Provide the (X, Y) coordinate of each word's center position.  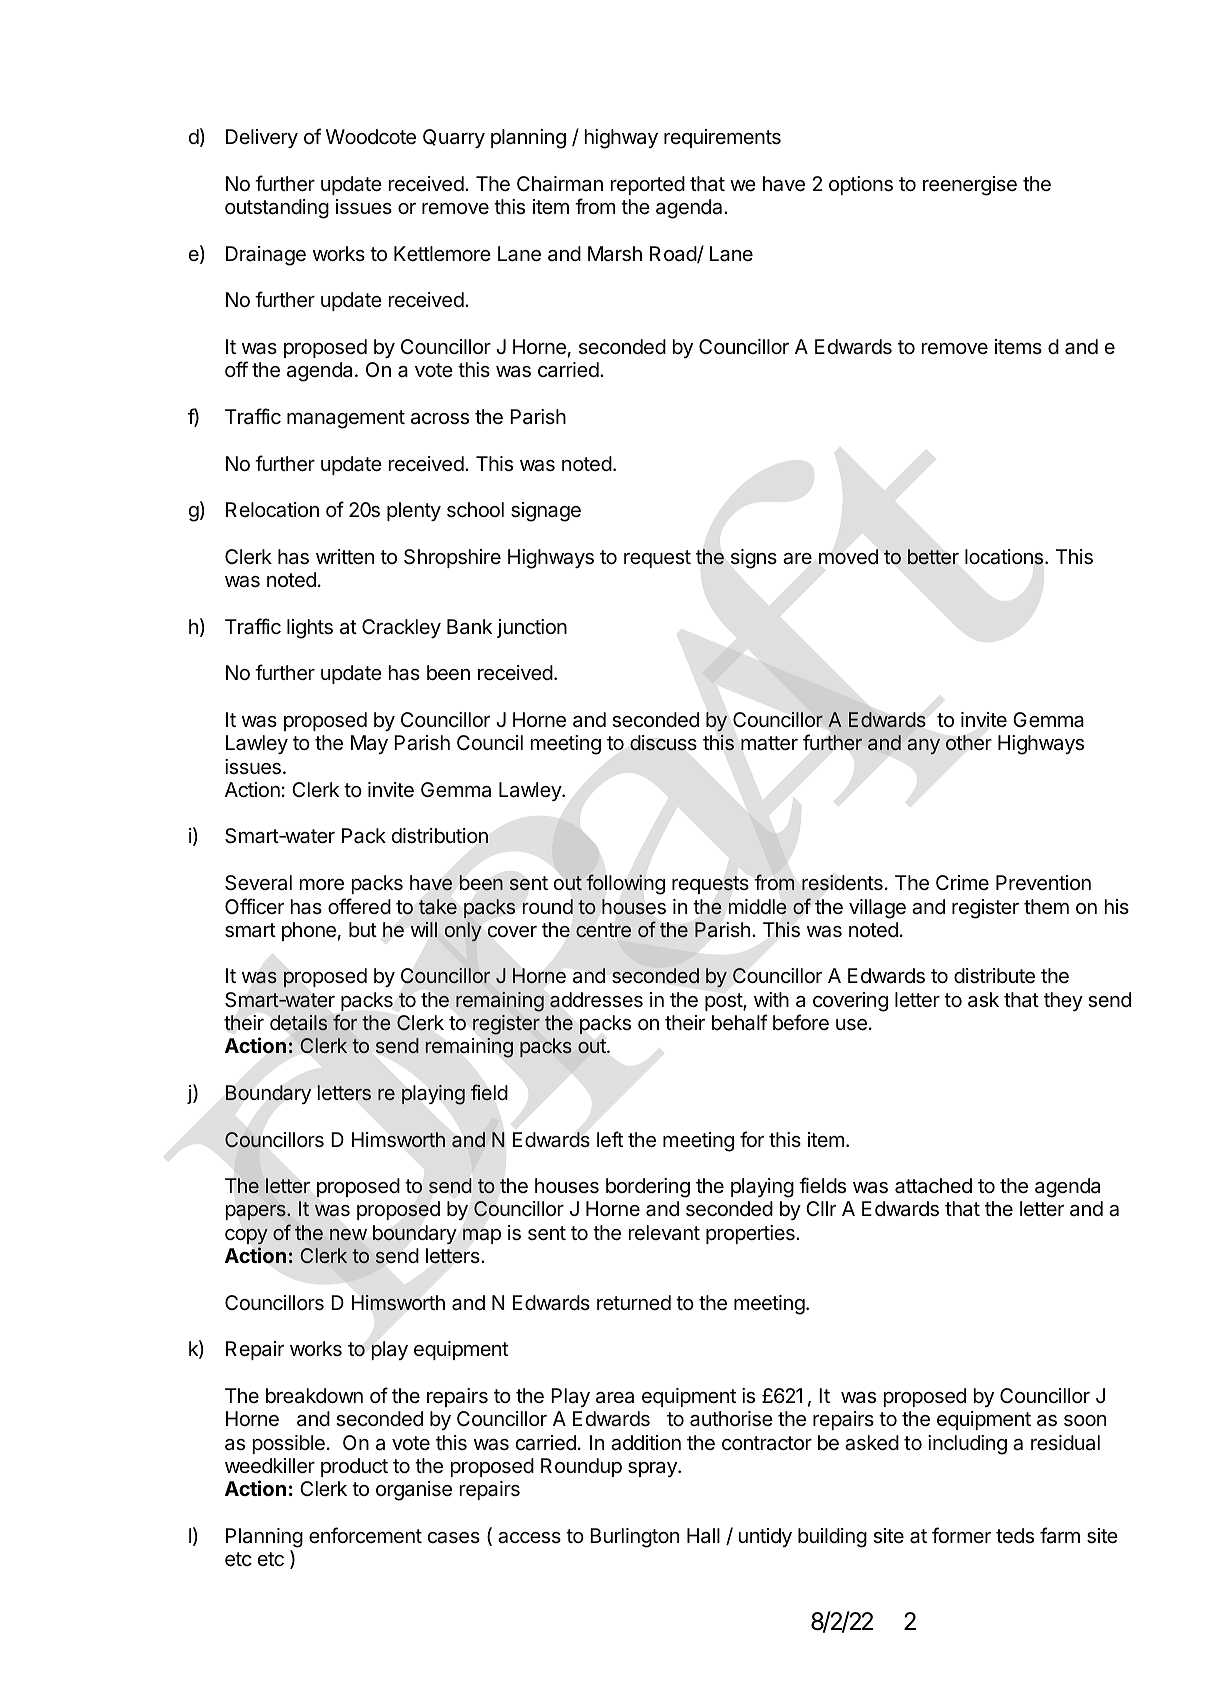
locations (1005, 557)
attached (933, 1186)
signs (754, 559)
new (348, 1235)
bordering (648, 1188)
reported (648, 185)
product (354, 1467)
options (861, 185)
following (625, 884)
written (345, 557)
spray (653, 1469)
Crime (962, 882)
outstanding (277, 209)
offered (359, 906)
